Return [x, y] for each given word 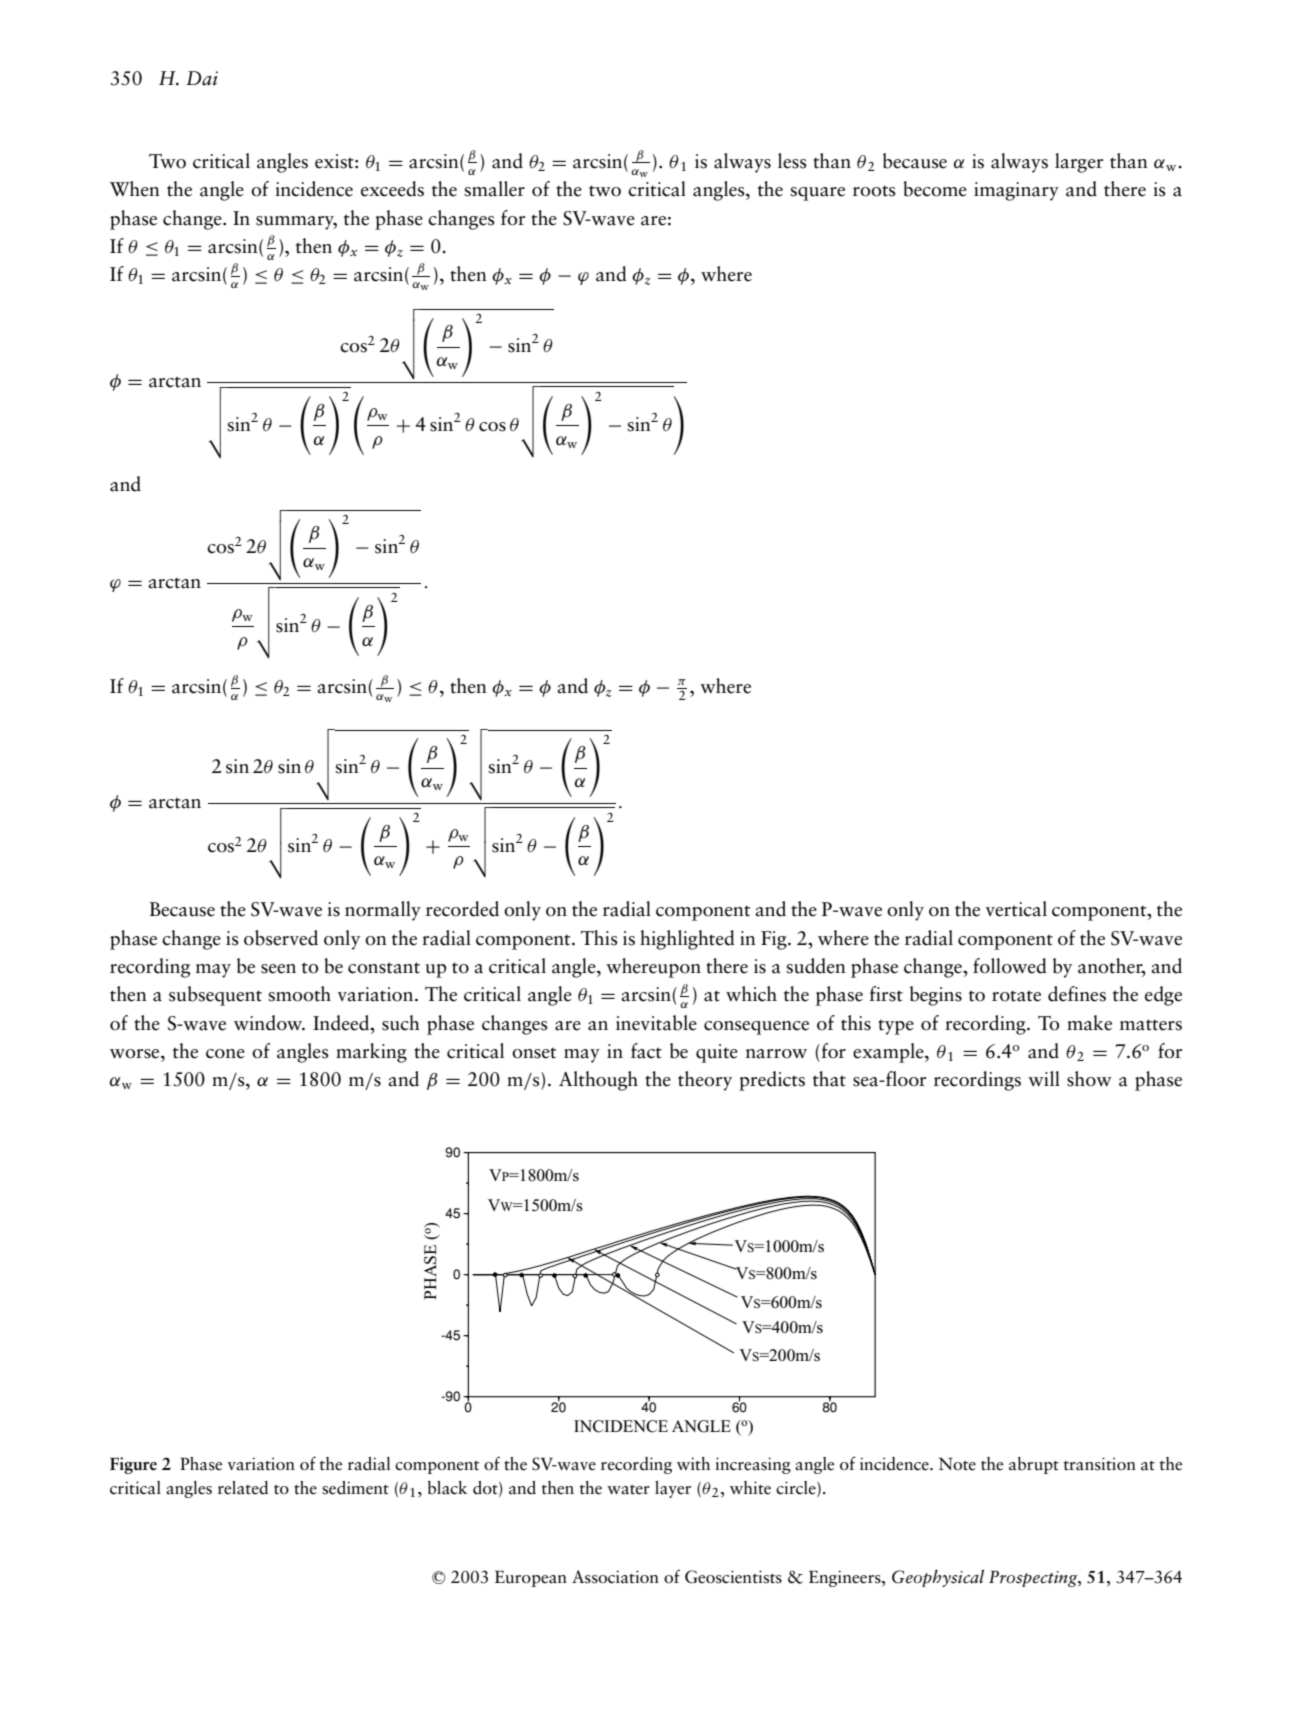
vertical [1016, 909]
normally [383, 911]
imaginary [1016, 191]
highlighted [687, 940]
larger [1079, 163]
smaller [495, 189]
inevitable [656, 1023]
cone [225, 1054]
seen [278, 969]
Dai [202, 78]
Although [598, 1081]
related [243, 1488]
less [792, 161]
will [1044, 1078]
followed [1010, 966]
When [134, 189]
